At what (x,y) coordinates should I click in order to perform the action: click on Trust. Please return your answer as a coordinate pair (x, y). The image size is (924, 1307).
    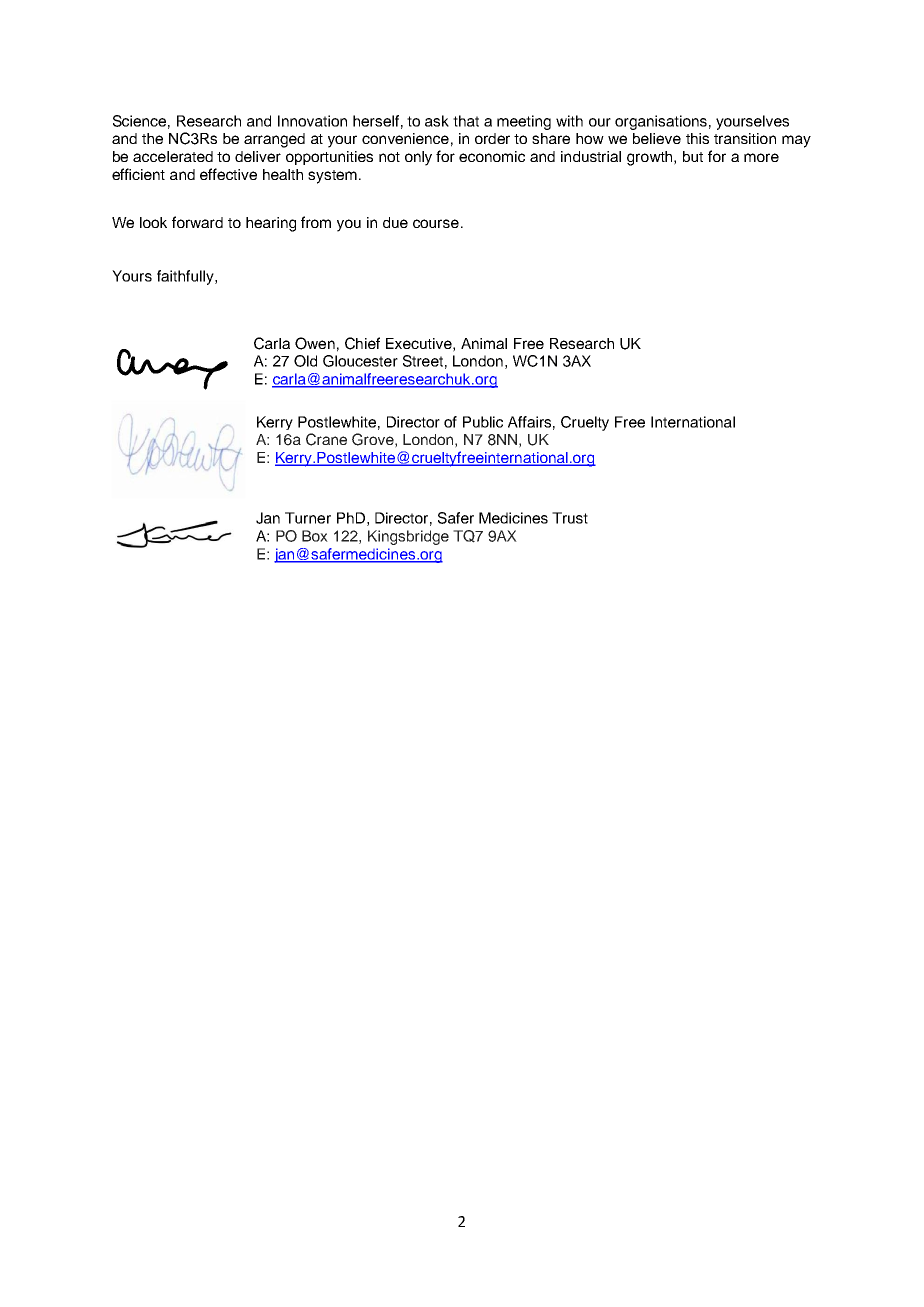
    Looking at the image, I should click on (570, 518).
